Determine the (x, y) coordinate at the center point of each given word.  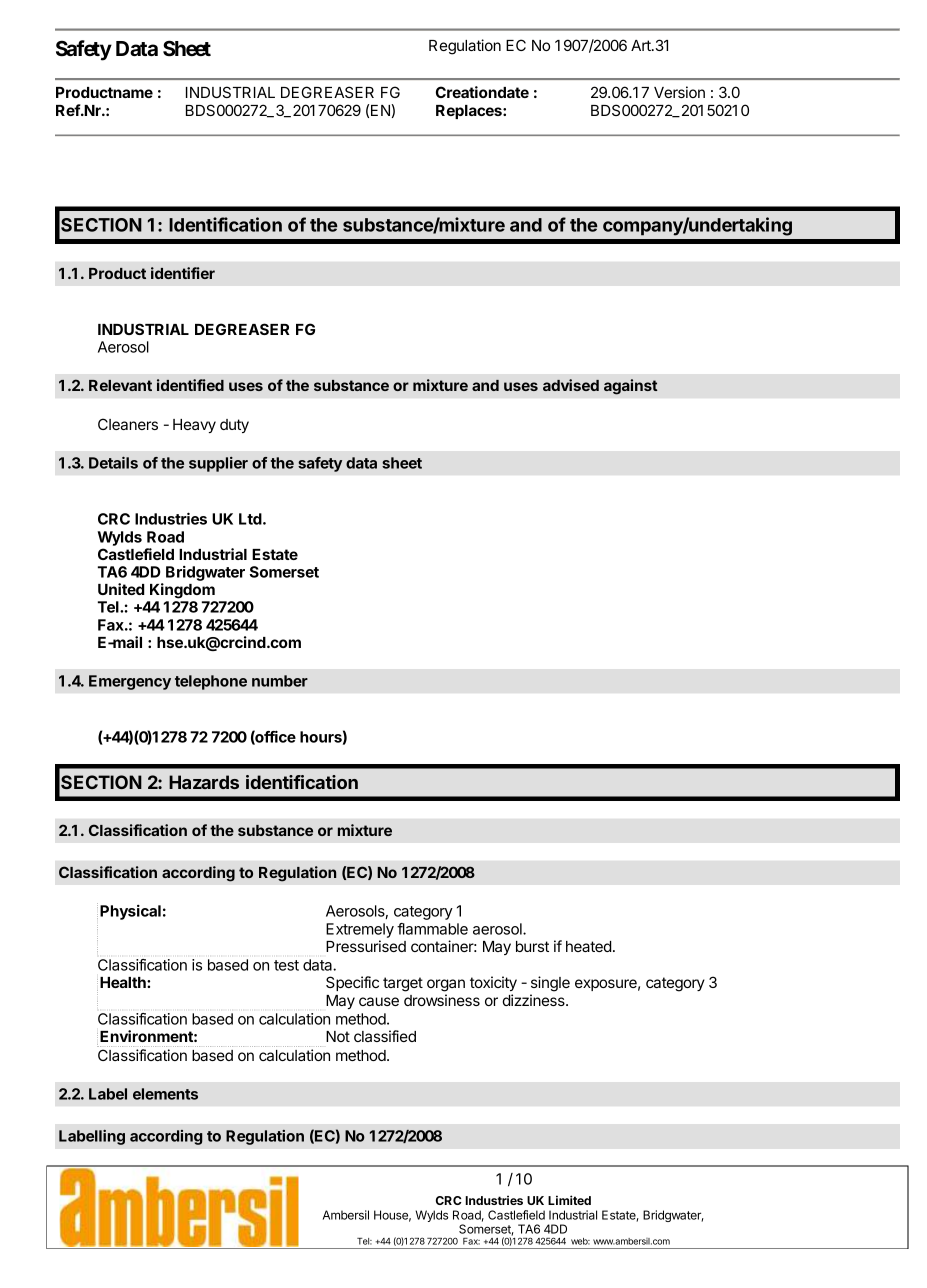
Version (679, 92)
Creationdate (482, 92)
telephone (211, 682)
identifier (183, 273)
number (280, 681)
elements (165, 1094)
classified (385, 1036)
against (631, 387)
